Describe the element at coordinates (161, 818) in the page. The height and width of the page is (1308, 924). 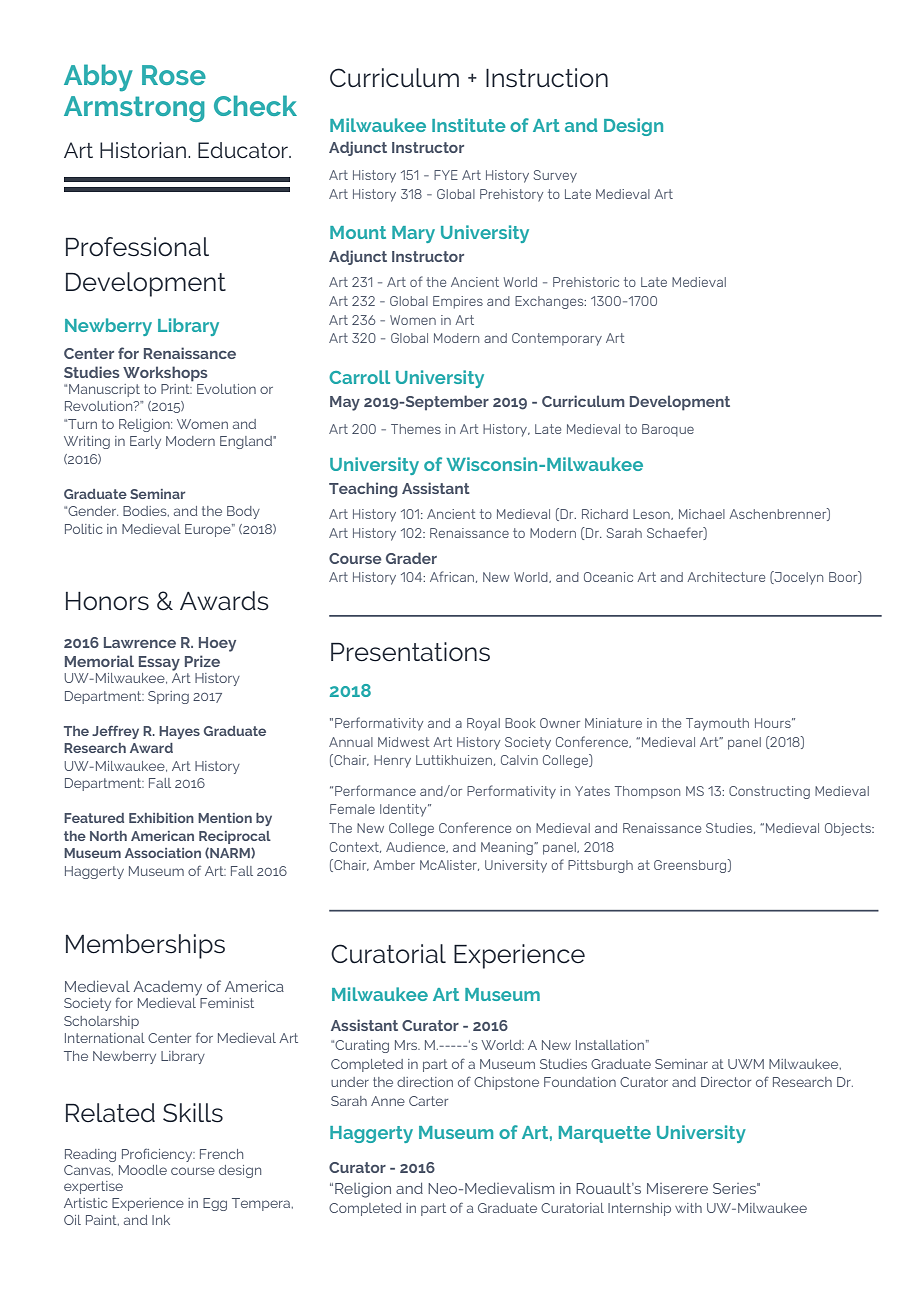
I see `Exhibition` at that location.
